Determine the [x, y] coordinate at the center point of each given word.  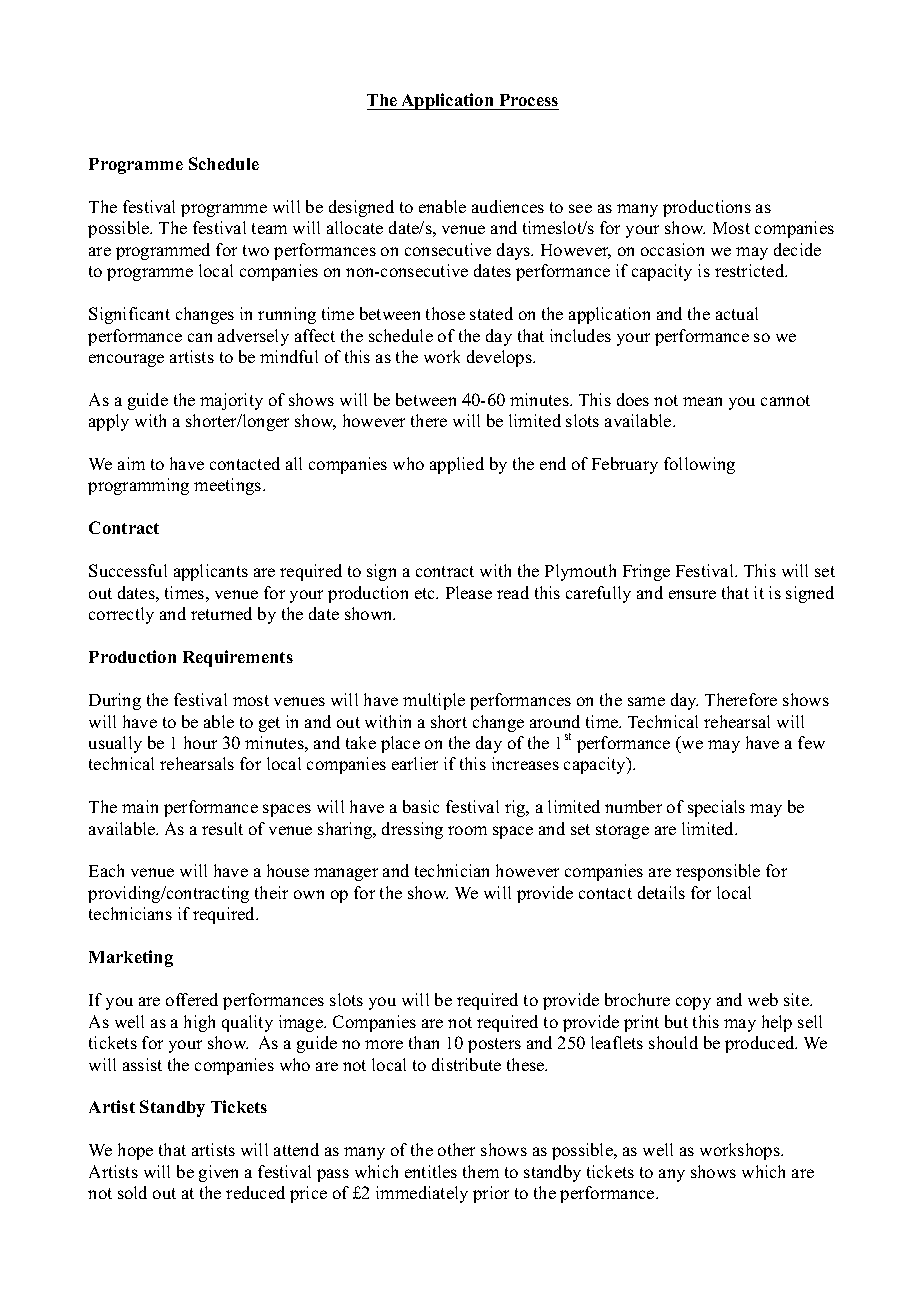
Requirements [238, 658]
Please [469, 592]
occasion [672, 249]
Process [529, 100]
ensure [692, 594]
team [269, 228]
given [218, 1173]
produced [761, 1044]
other [456, 1149]
